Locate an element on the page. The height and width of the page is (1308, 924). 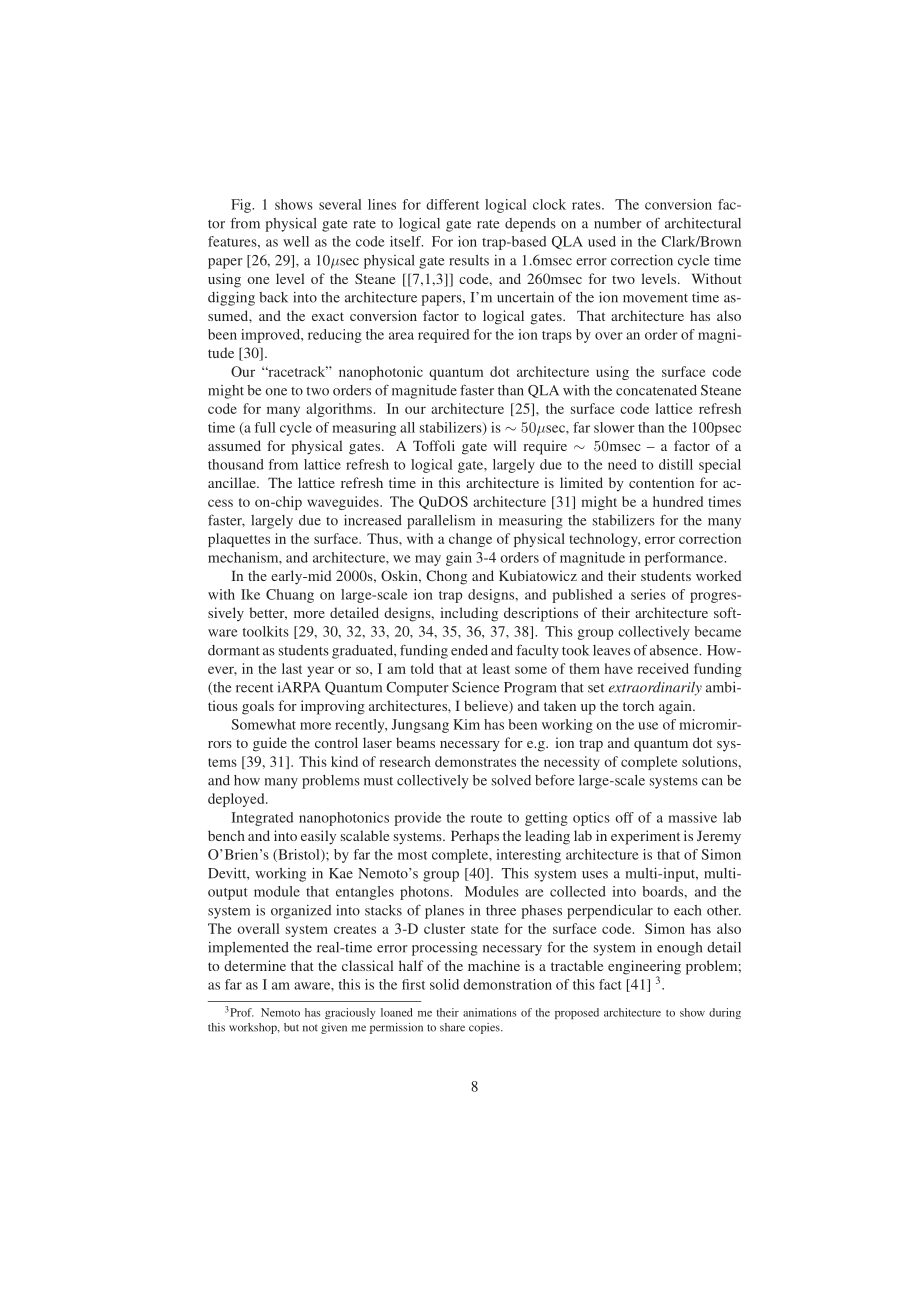
engineering is located at coordinates (644, 968).
